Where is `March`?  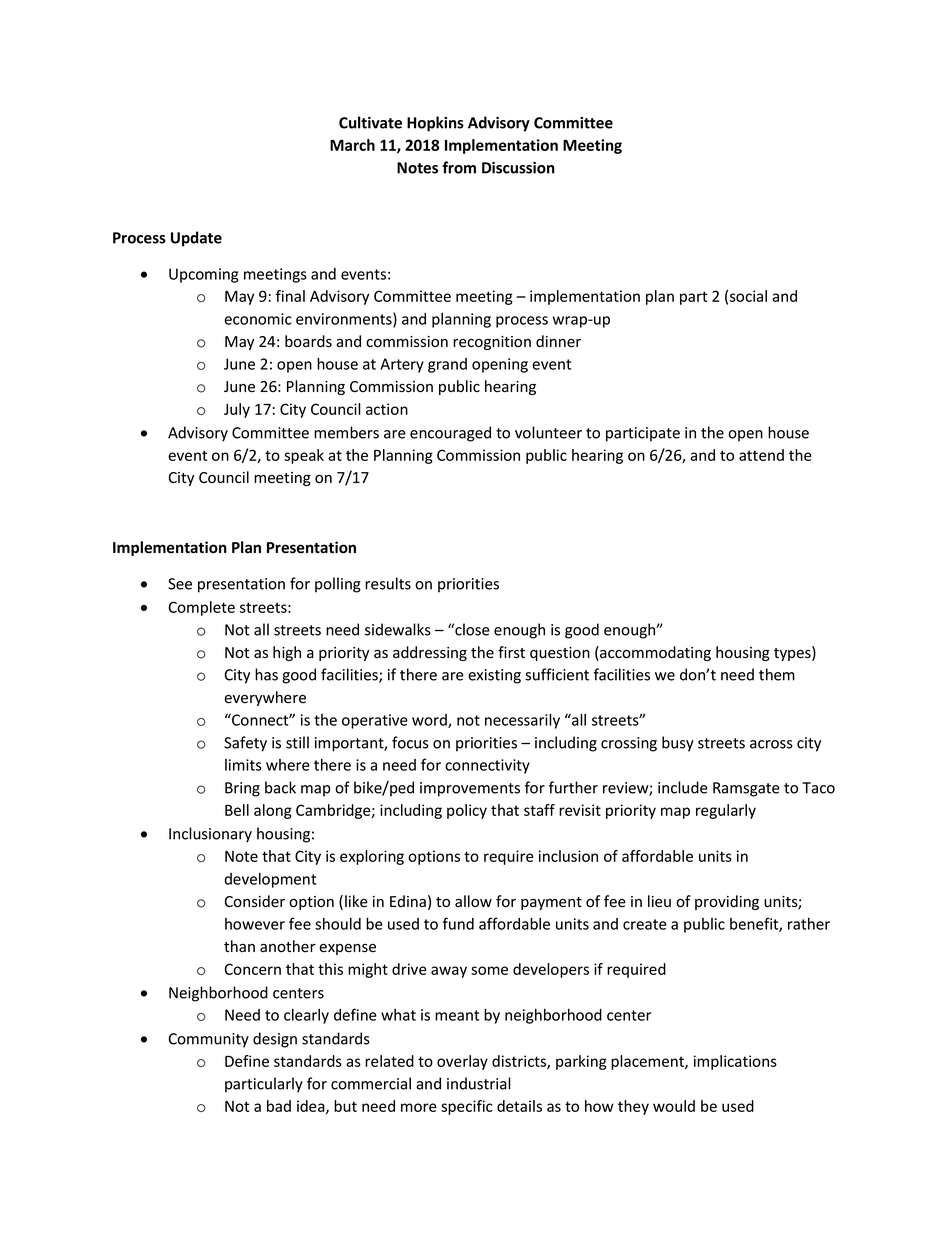 March is located at coordinates (352, 145).
